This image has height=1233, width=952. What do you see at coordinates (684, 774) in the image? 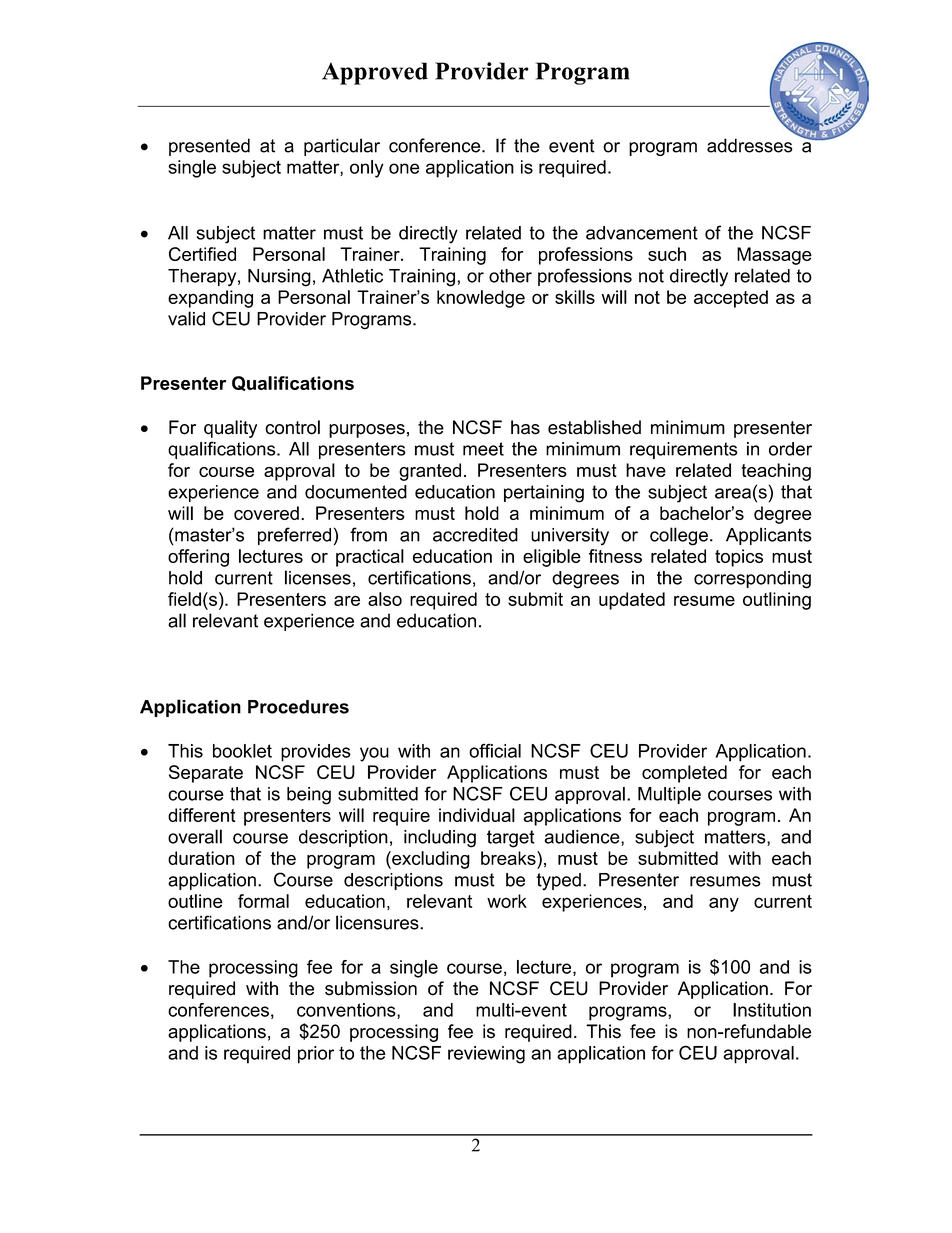
I see `completed` at bounding box center [684, 774].
